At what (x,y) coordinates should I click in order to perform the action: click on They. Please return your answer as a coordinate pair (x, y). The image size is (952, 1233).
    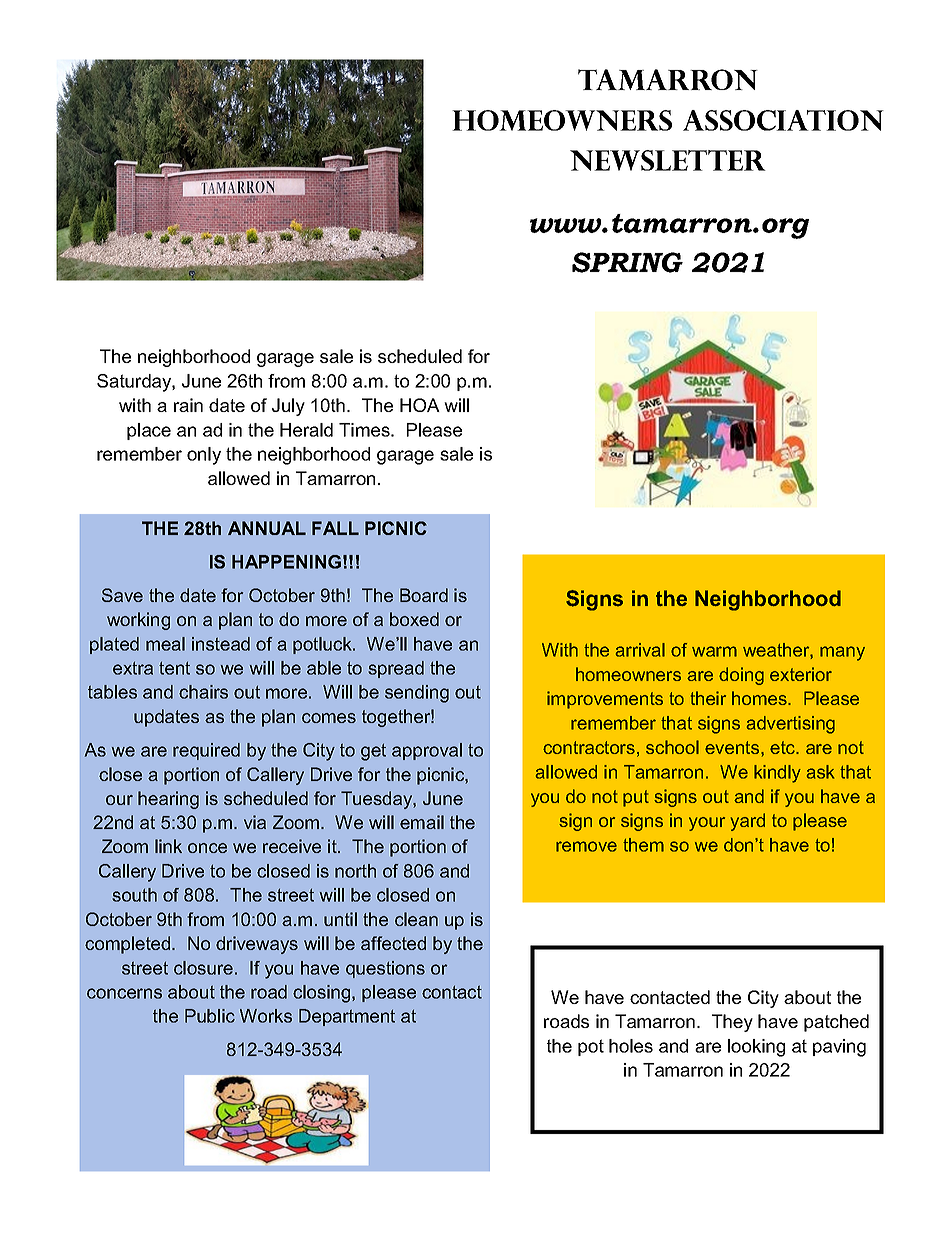
    Looking at the image, I should click on (732, 1023).
